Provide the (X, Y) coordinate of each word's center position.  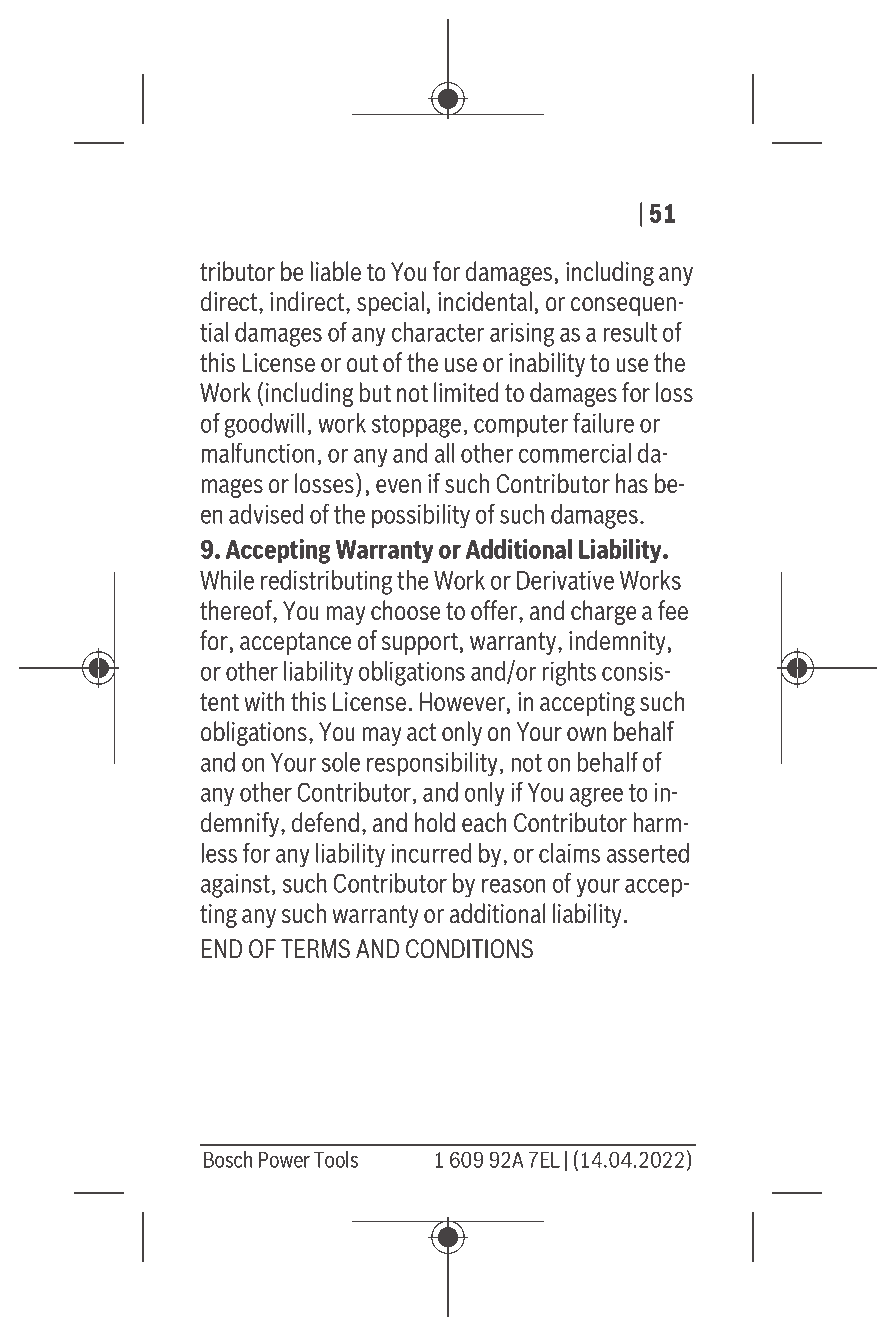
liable (335, 271)
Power (284, 1160)
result (630, 332)
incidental (485, 301)
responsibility (432, 764)
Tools (336, 1159)
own (587, 734)
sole (340, 762)
